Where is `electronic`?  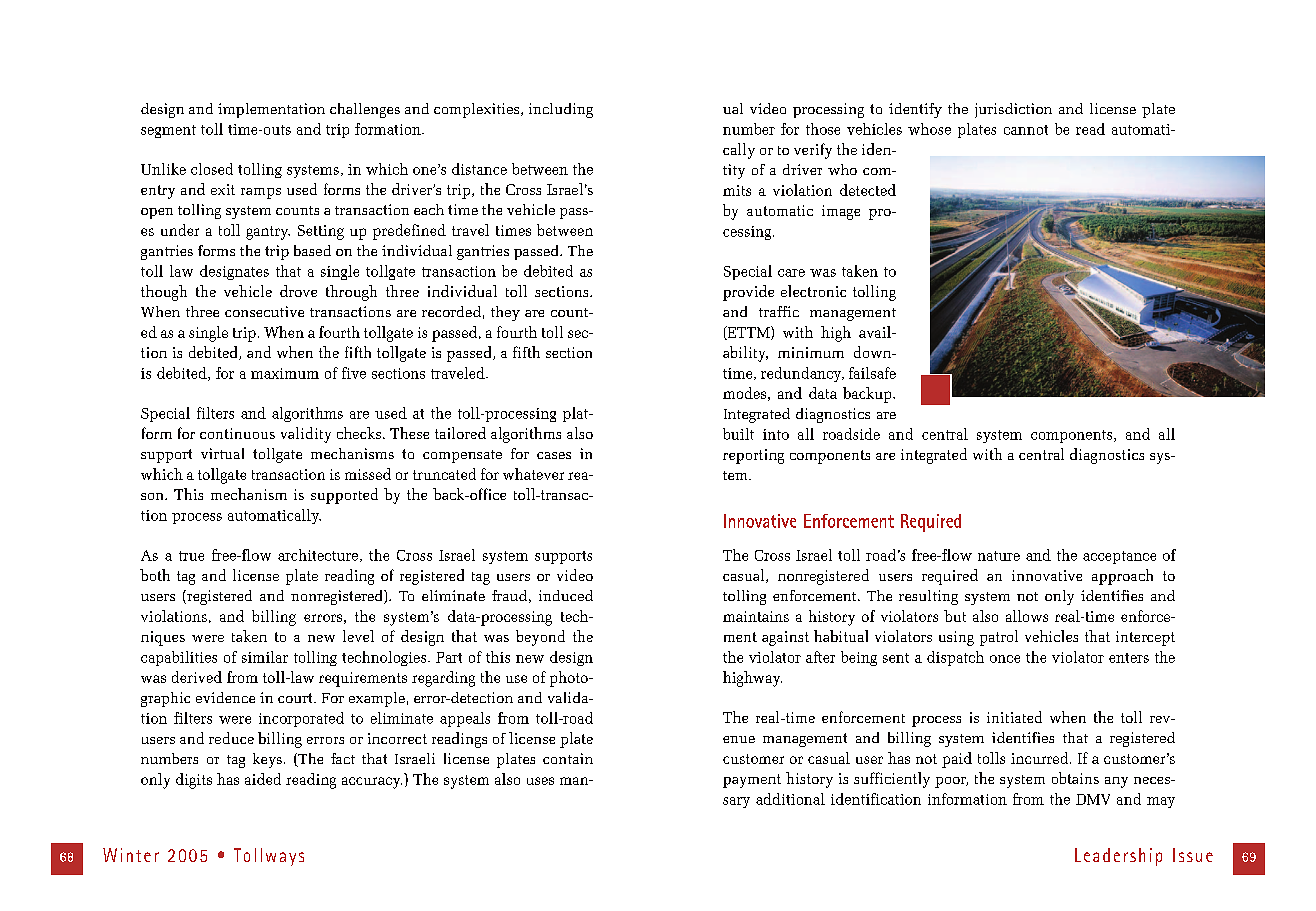 electronic is located at coordinates (813, 291).
